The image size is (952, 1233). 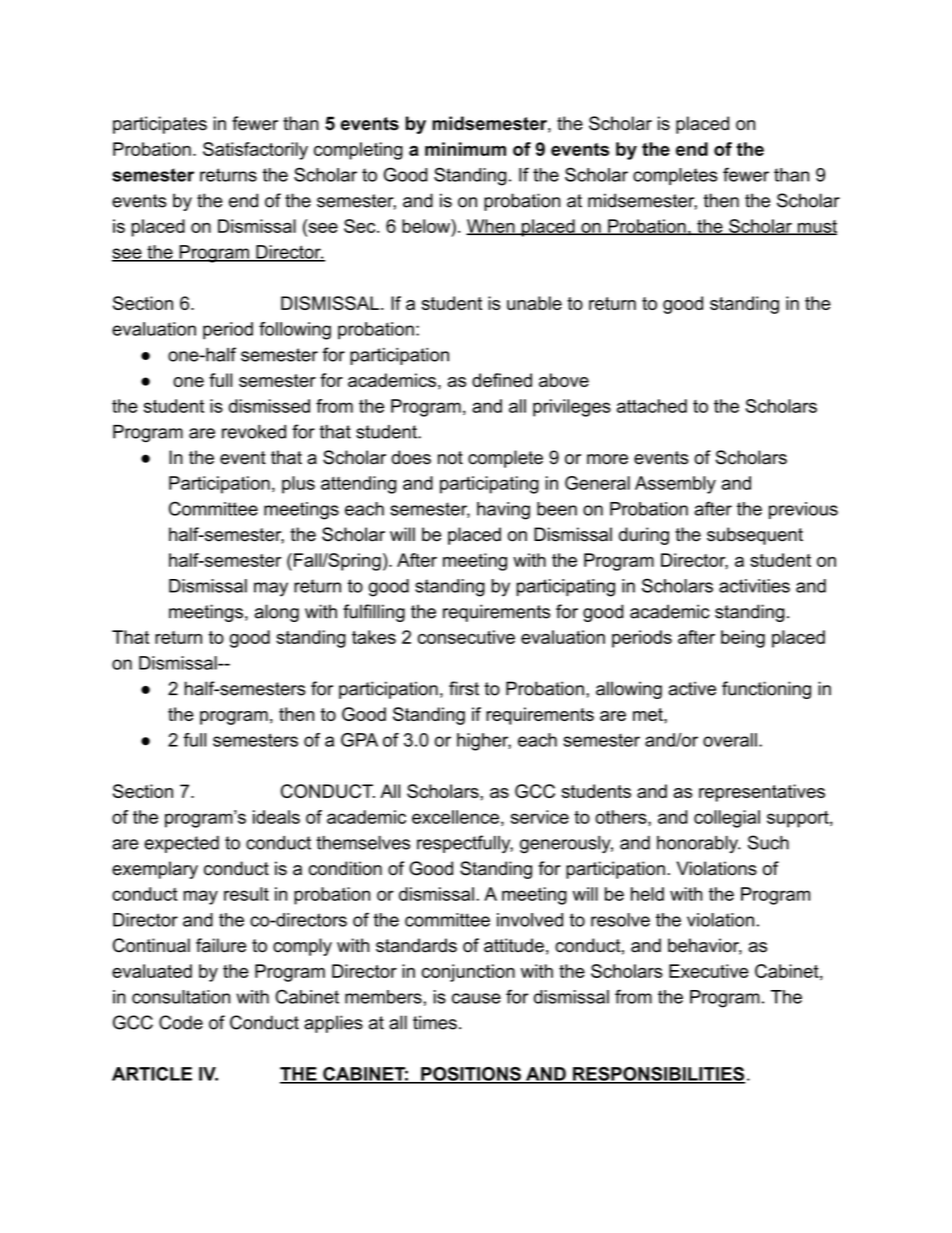 I want to click on overall, so click(x=730, y=740).
